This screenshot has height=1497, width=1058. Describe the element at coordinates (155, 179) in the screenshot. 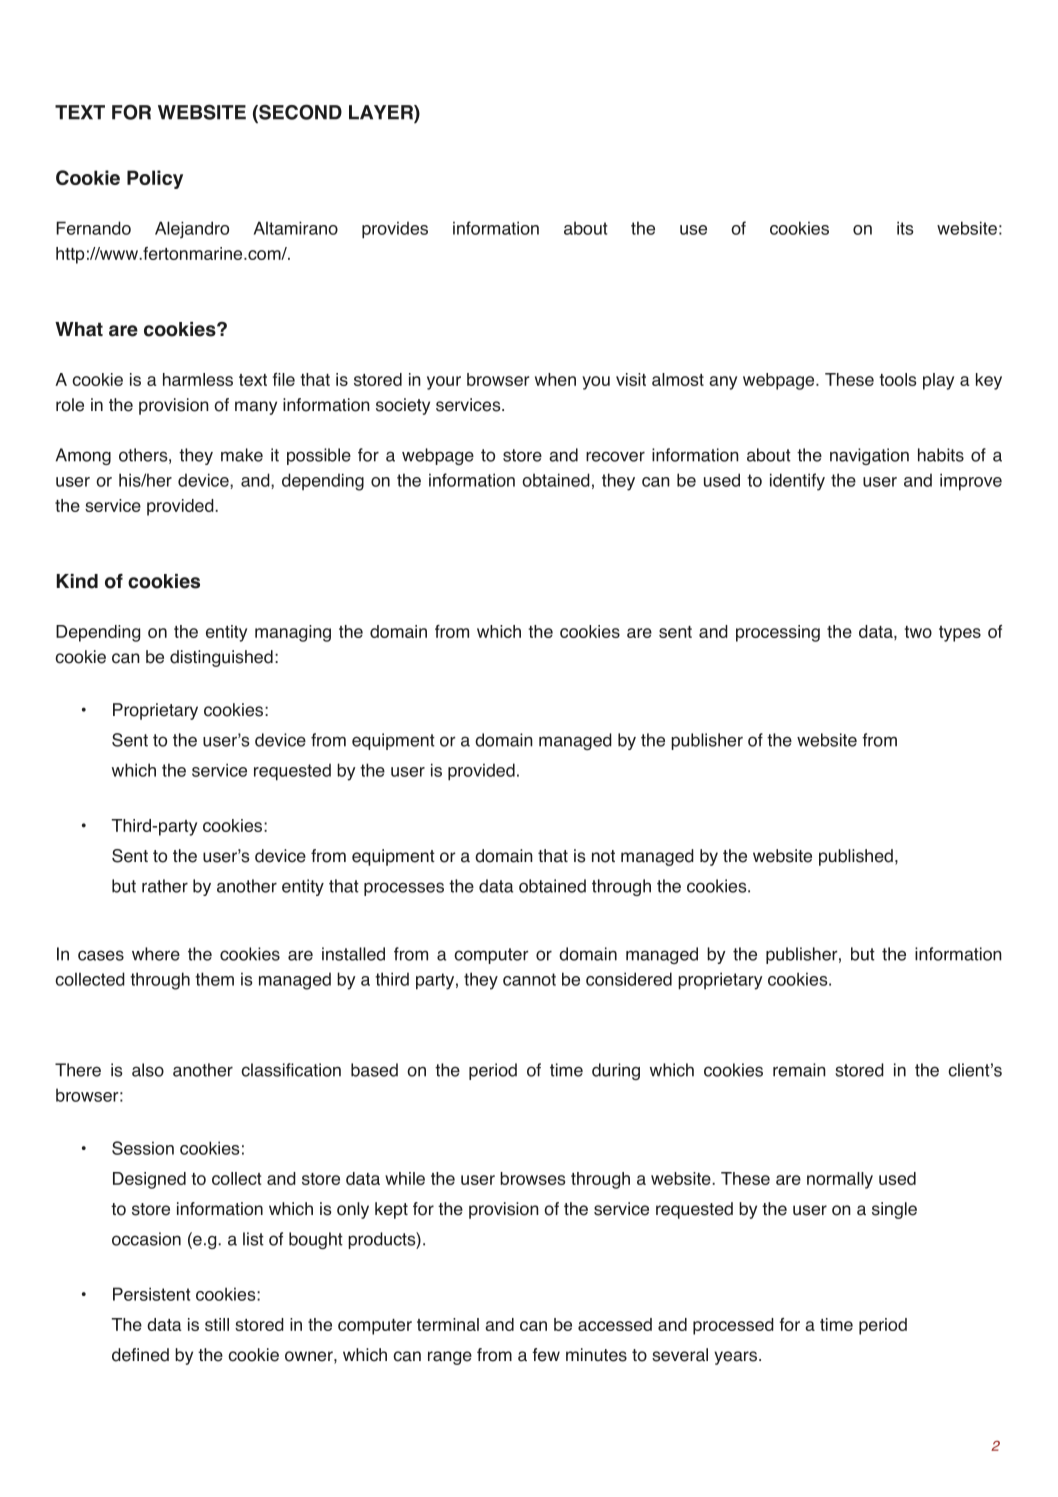

I see `Policy` at that location.
